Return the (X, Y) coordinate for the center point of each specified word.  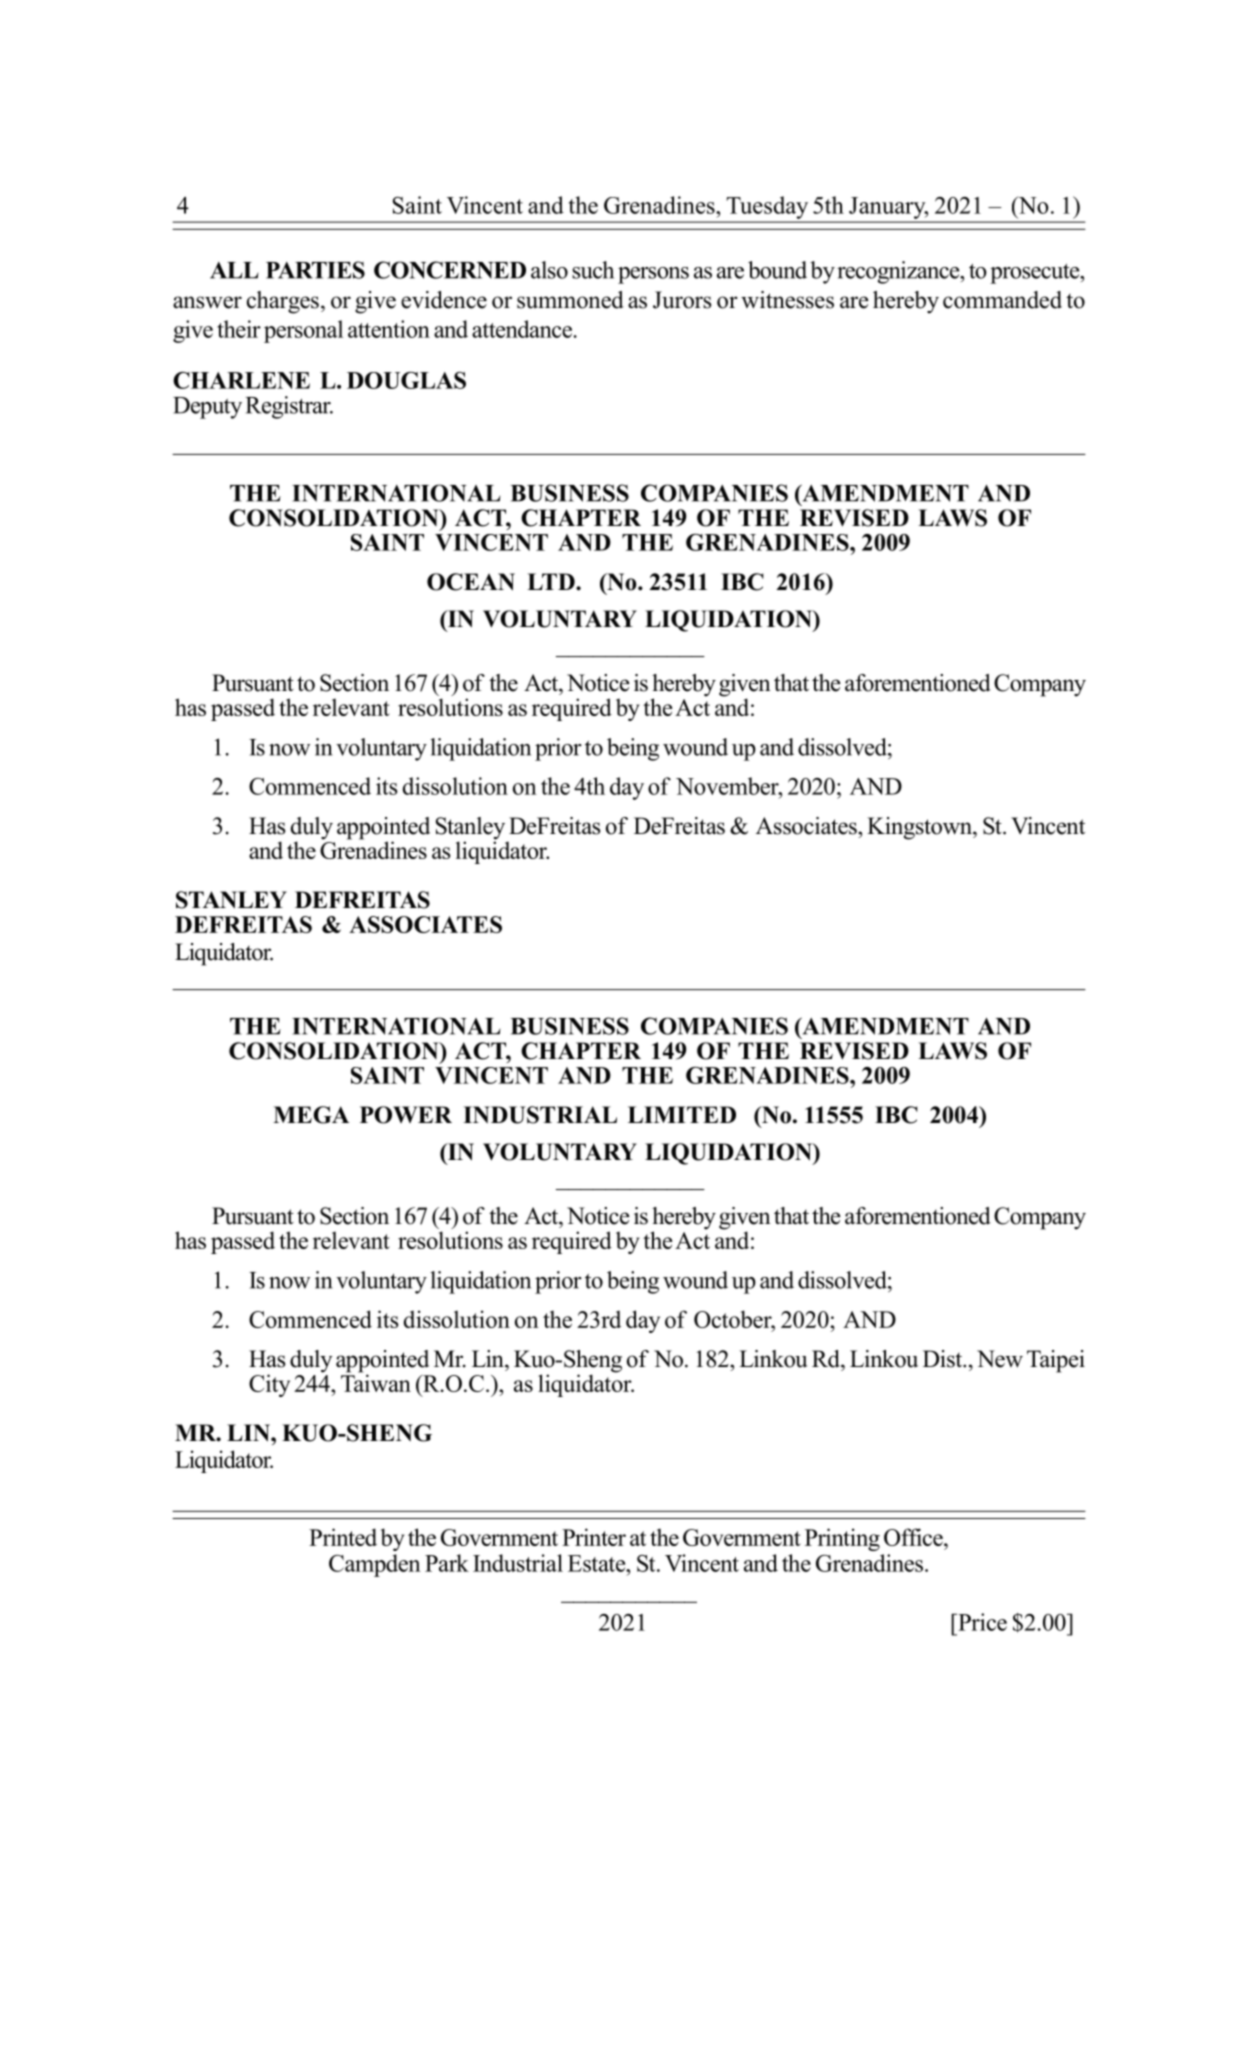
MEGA (311, 1115)
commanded (1002, 300)
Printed (343, 1537)
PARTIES (315, 270)
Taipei (1056, 1361)
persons (653, 275)
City (269, 1385)
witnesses (787, 300)
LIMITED (682, 1114)
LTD (552, 581)
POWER (406, 1115)
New (1000, 1359)
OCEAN (471, 582)
